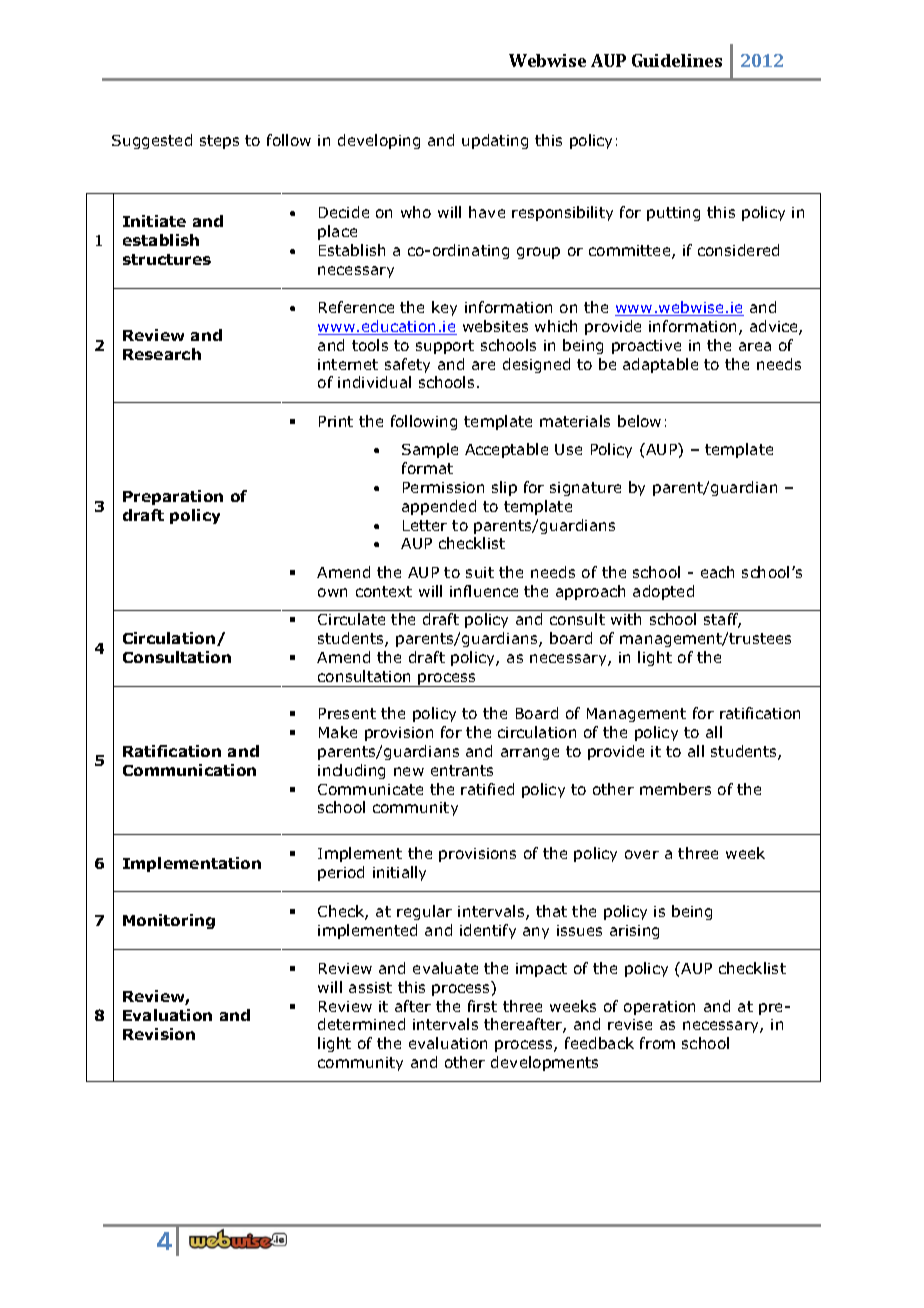  Describe the element at coordinates (162, 354) in the screenshot. I see `Research` at that location.
